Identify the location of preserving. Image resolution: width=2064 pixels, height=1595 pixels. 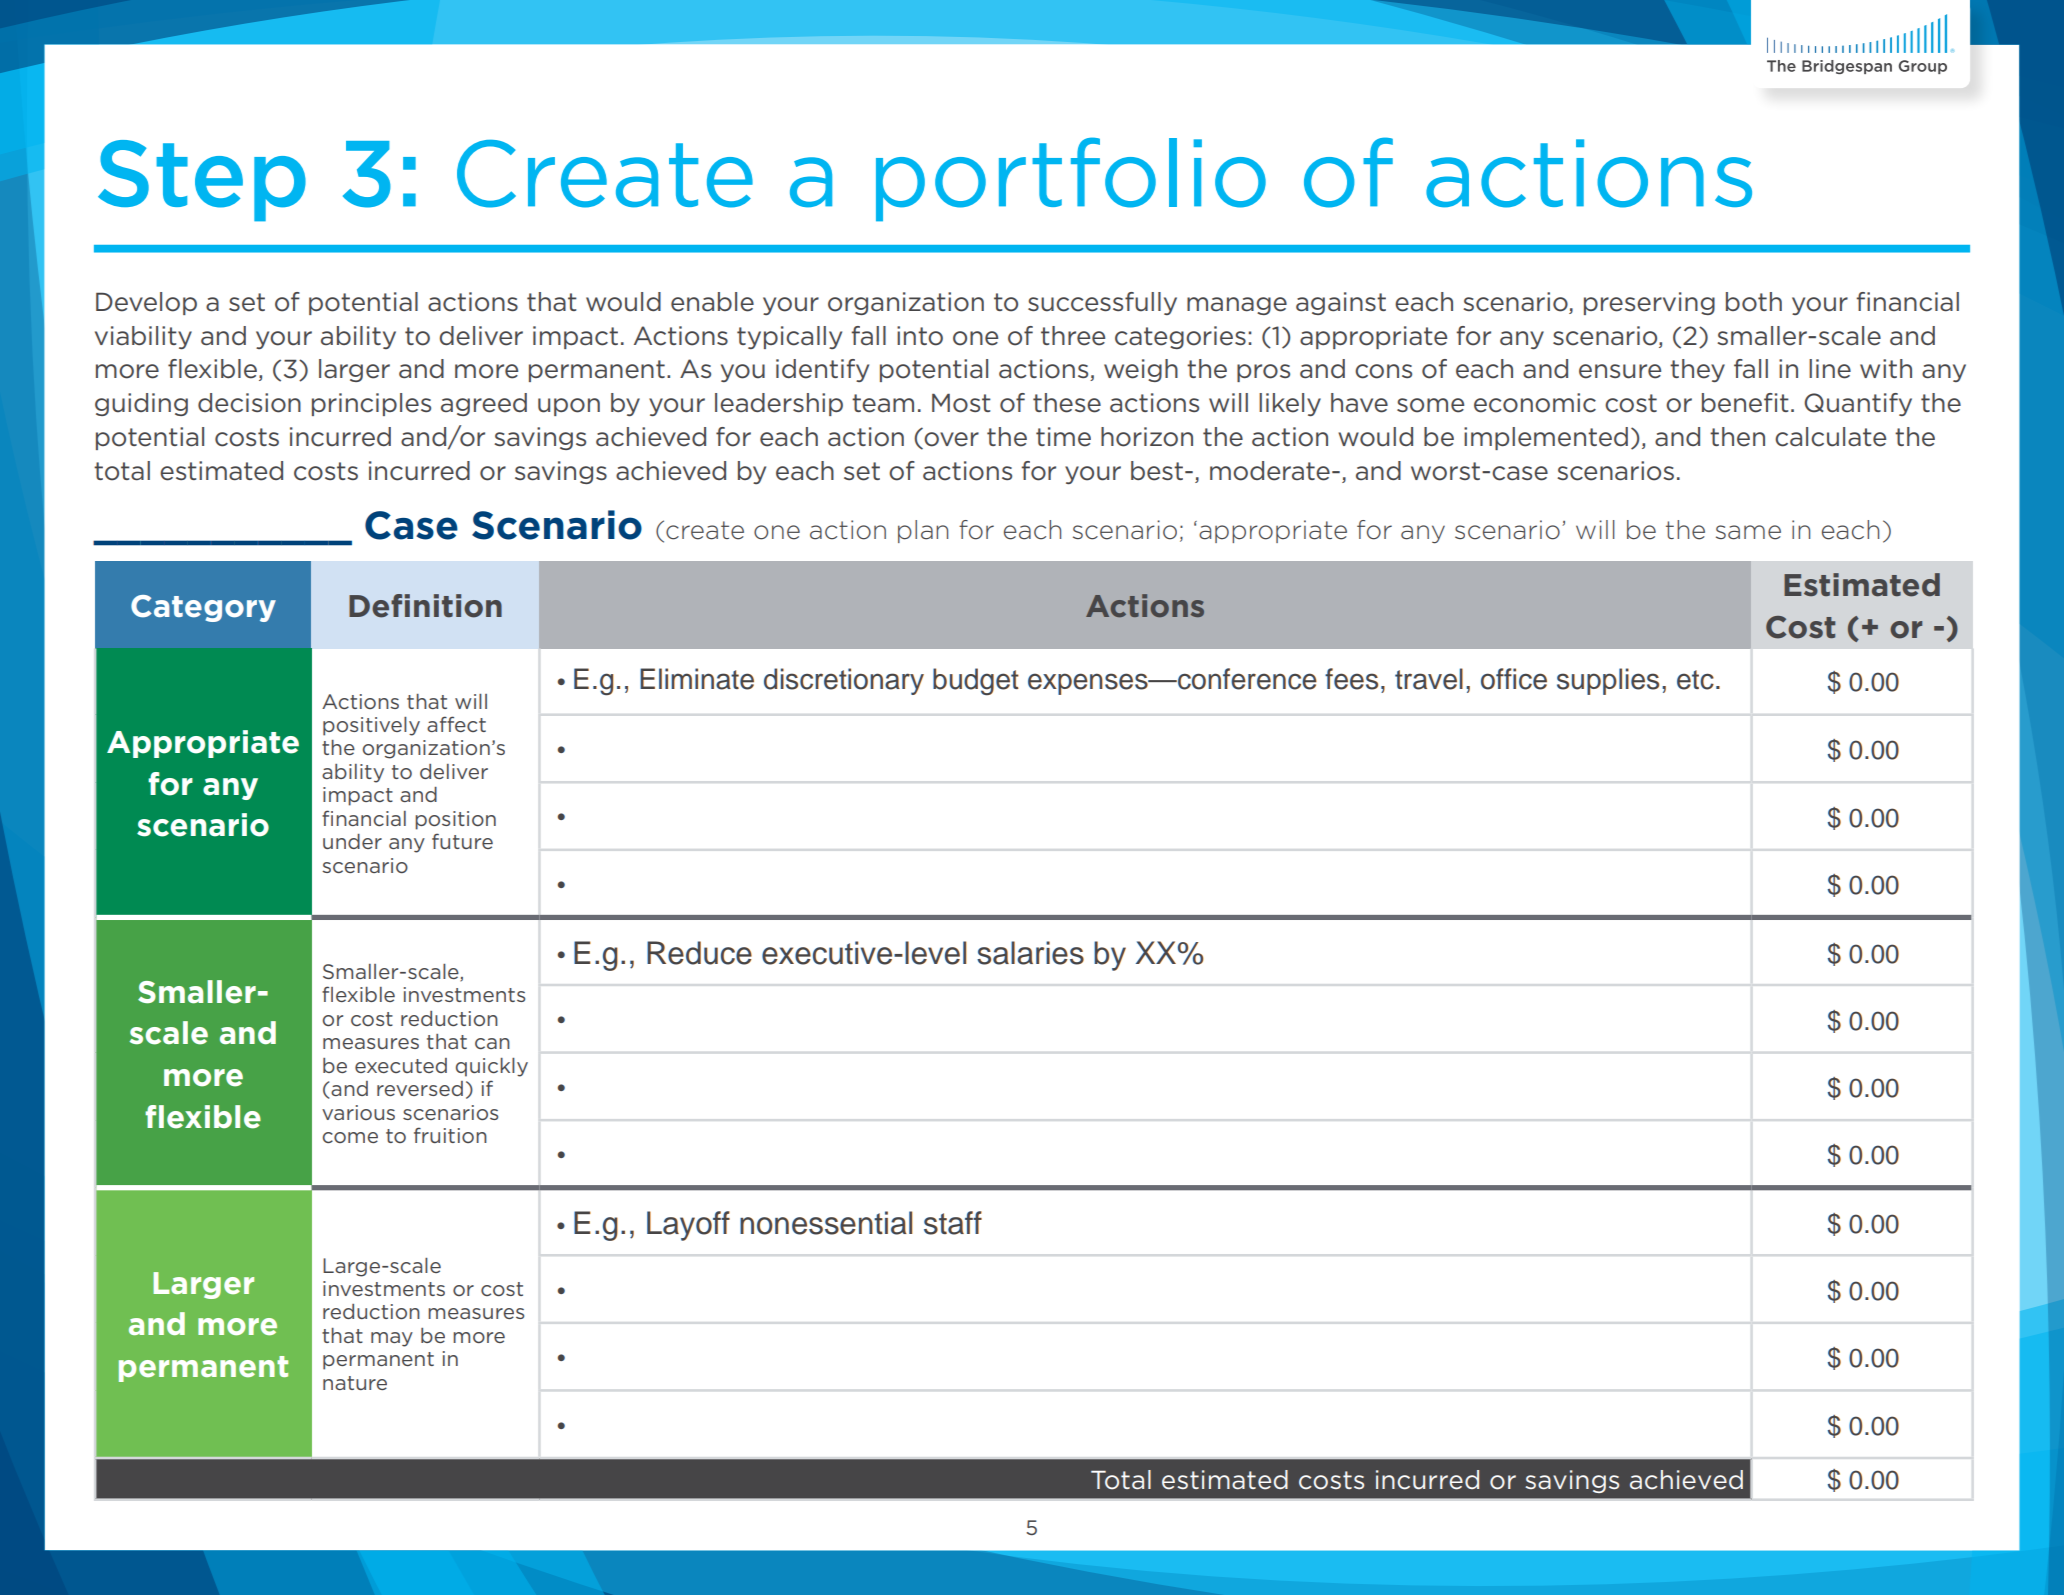
(1649, 303).
